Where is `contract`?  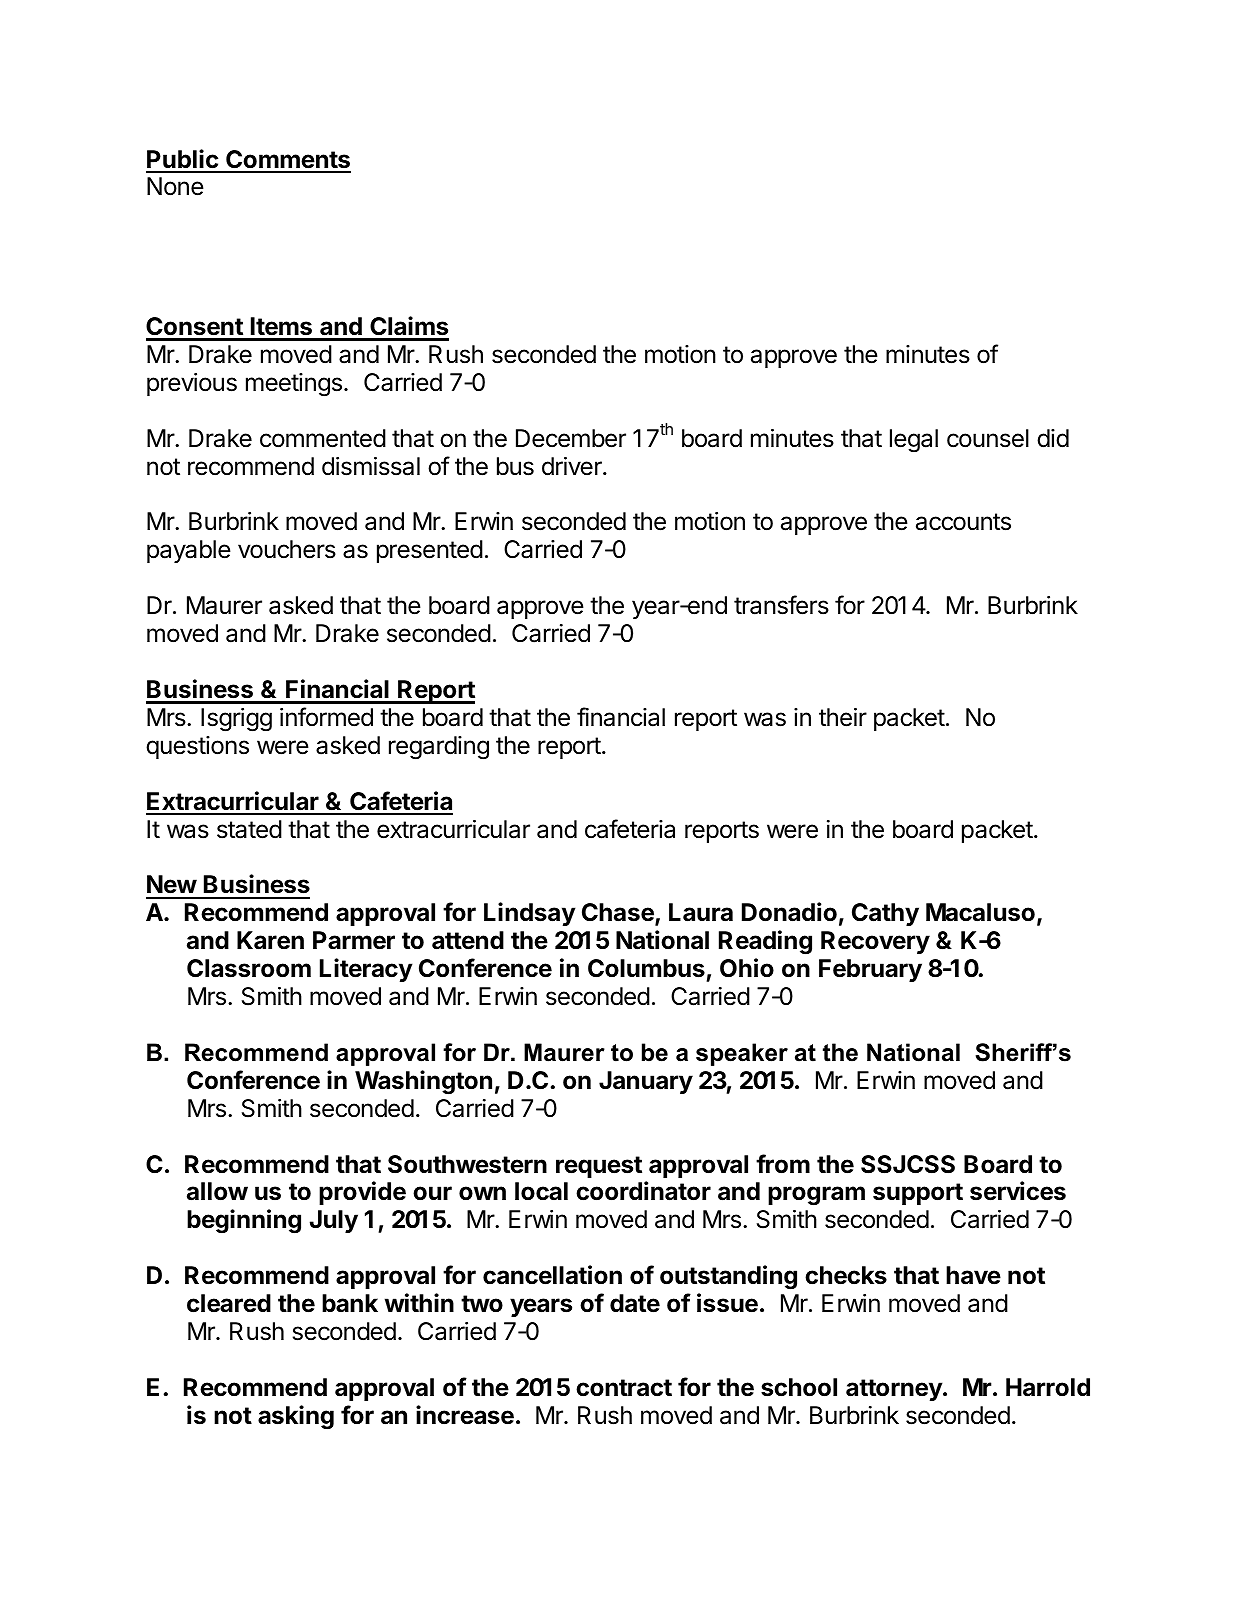 contract is located at coordinates (624, 1388).
